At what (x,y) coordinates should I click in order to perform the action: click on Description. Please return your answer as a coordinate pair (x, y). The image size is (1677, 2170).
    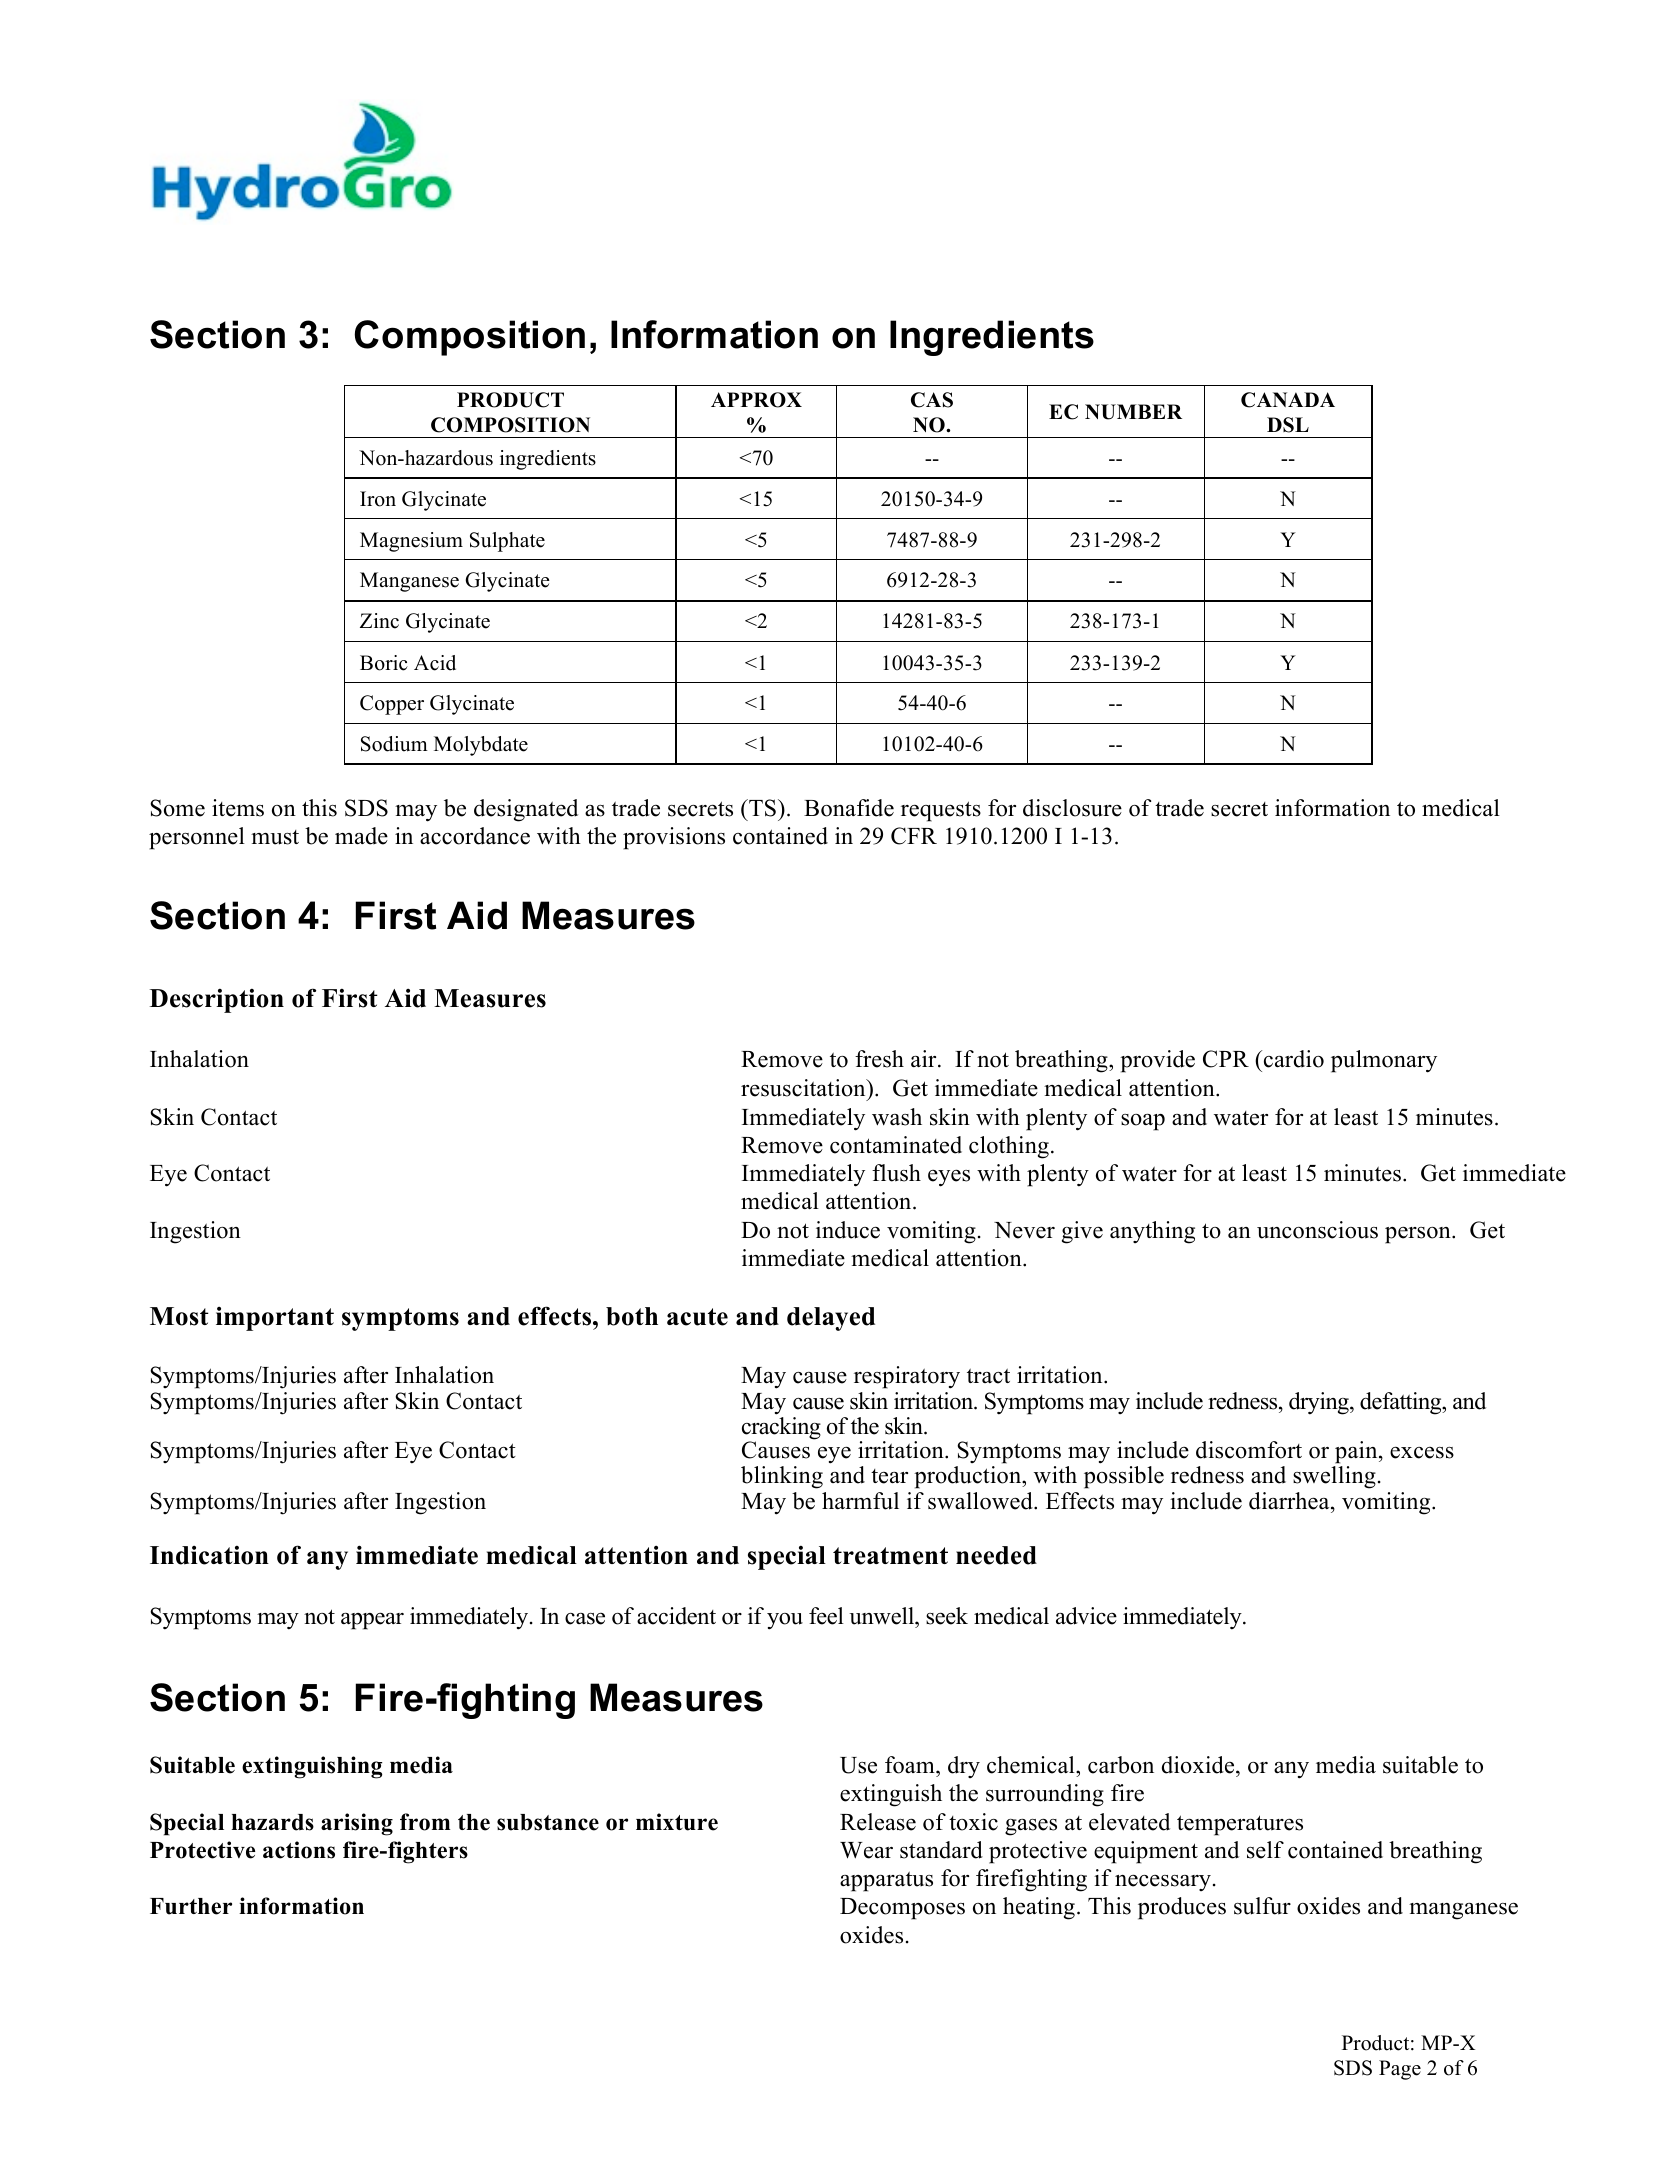
    Looking at the image, I should click on (217, 1001).
